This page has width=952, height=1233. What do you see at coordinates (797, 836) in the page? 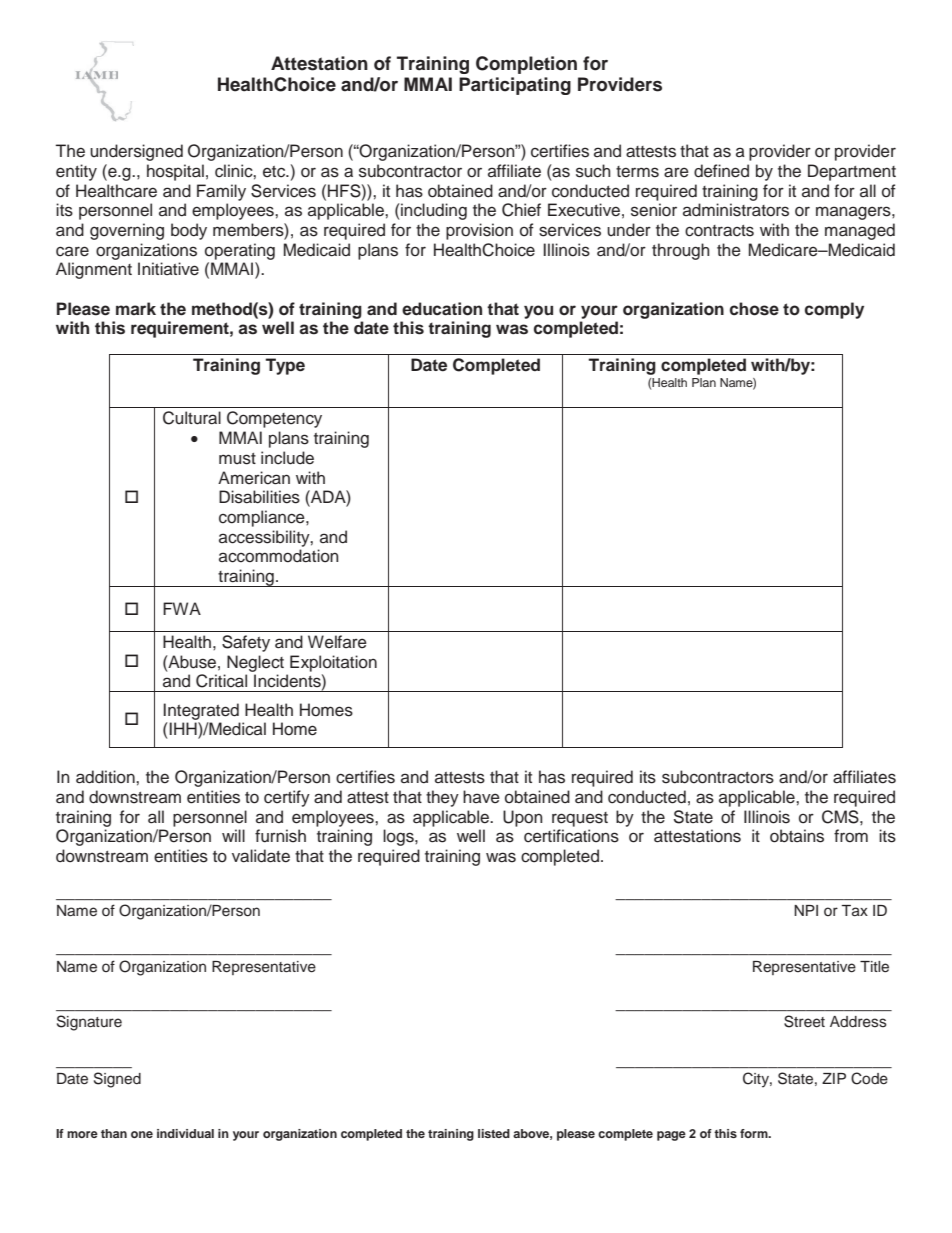
I see `obtains` at bounding box center [797, 836].
